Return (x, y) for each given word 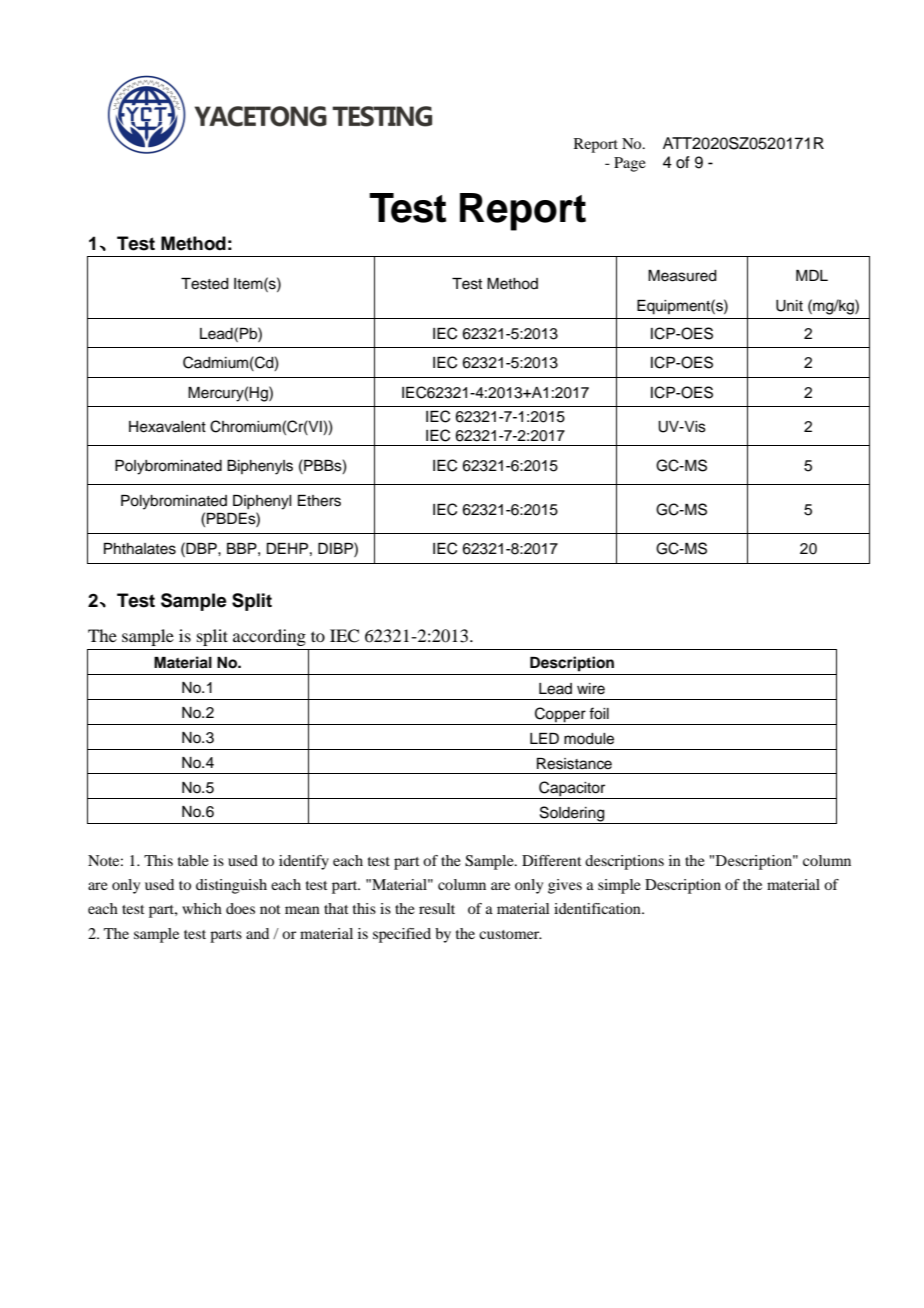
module (589, 739)
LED (544, 738)
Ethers (319, 501)
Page (630, 164)
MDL (812, 275)
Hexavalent (167, 427)
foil (599, 713)
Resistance (574, 764)
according (269, 637)
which (202, 908)
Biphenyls (260, 467)
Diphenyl (262, 502)
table (193, 860)
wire (591, 689)
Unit (789, 306)
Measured (682, 276)
